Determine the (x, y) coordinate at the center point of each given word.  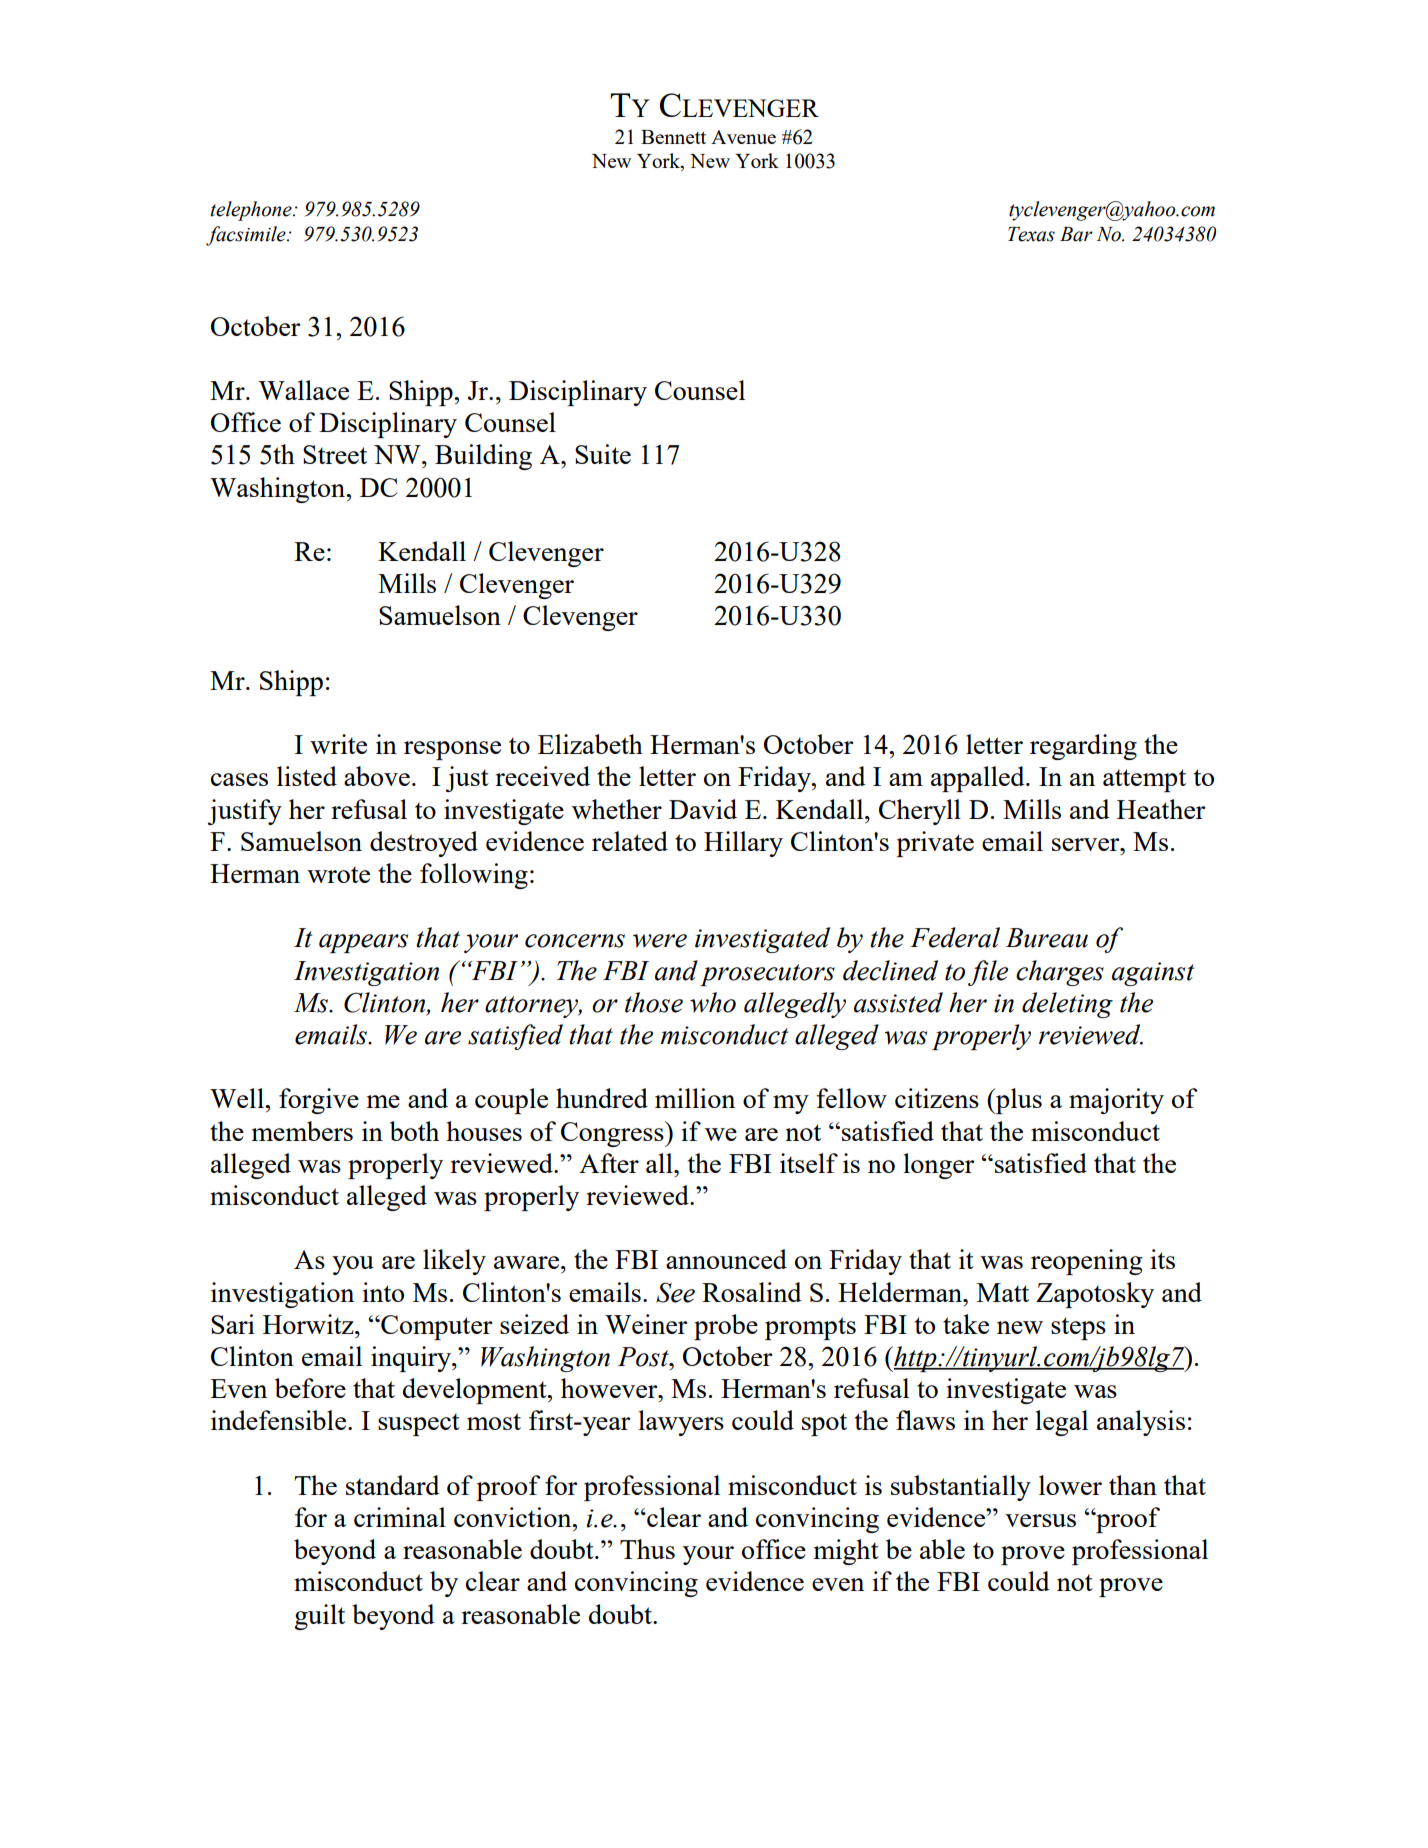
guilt (319, 1617)
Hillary (743, 844)
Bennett (673, 137)
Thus (647, 1549)
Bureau (1047, 938)
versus (1040, 1520)
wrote (338, 874)
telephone (252, 211)
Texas (1031, 234)
